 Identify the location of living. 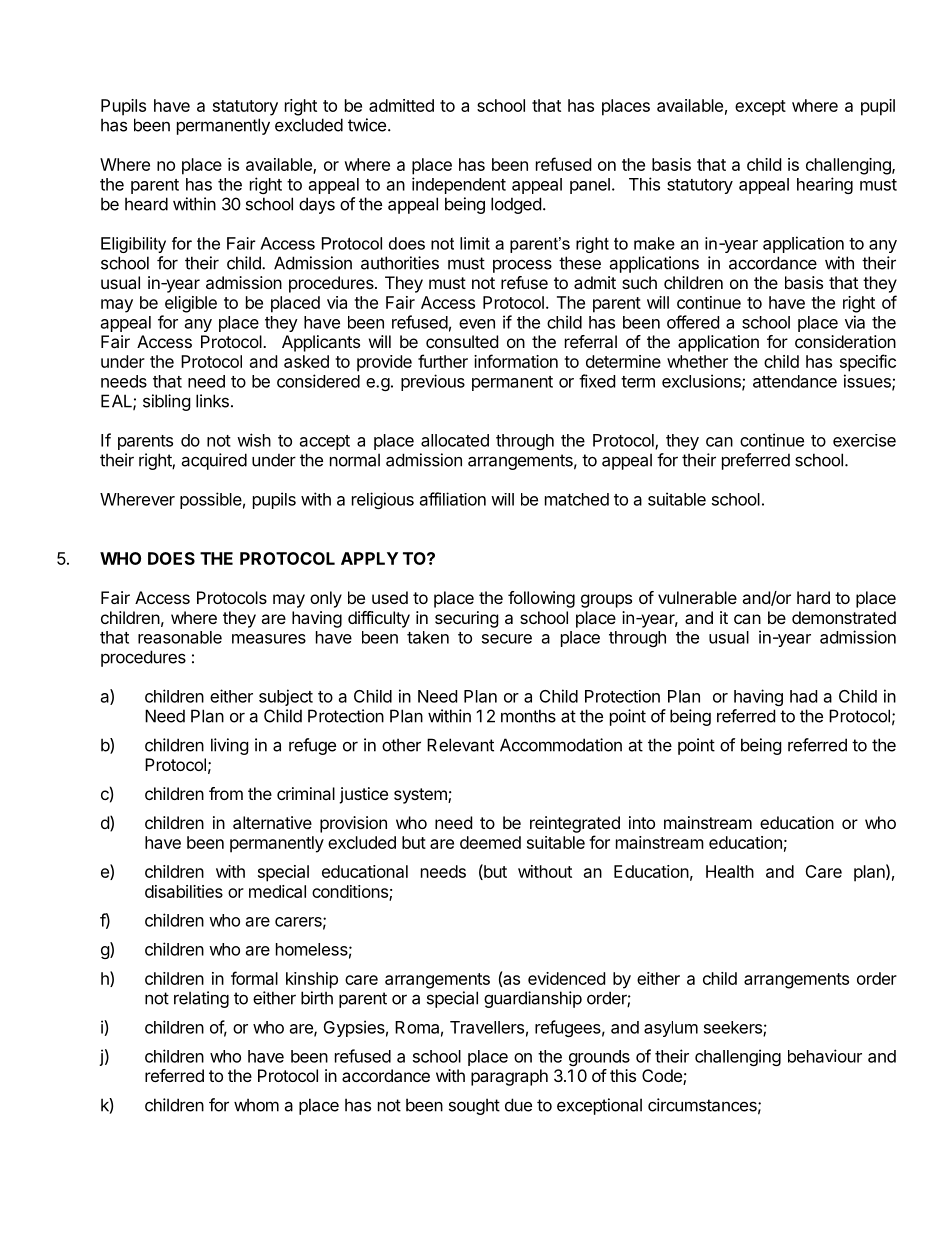
(230, 746).
